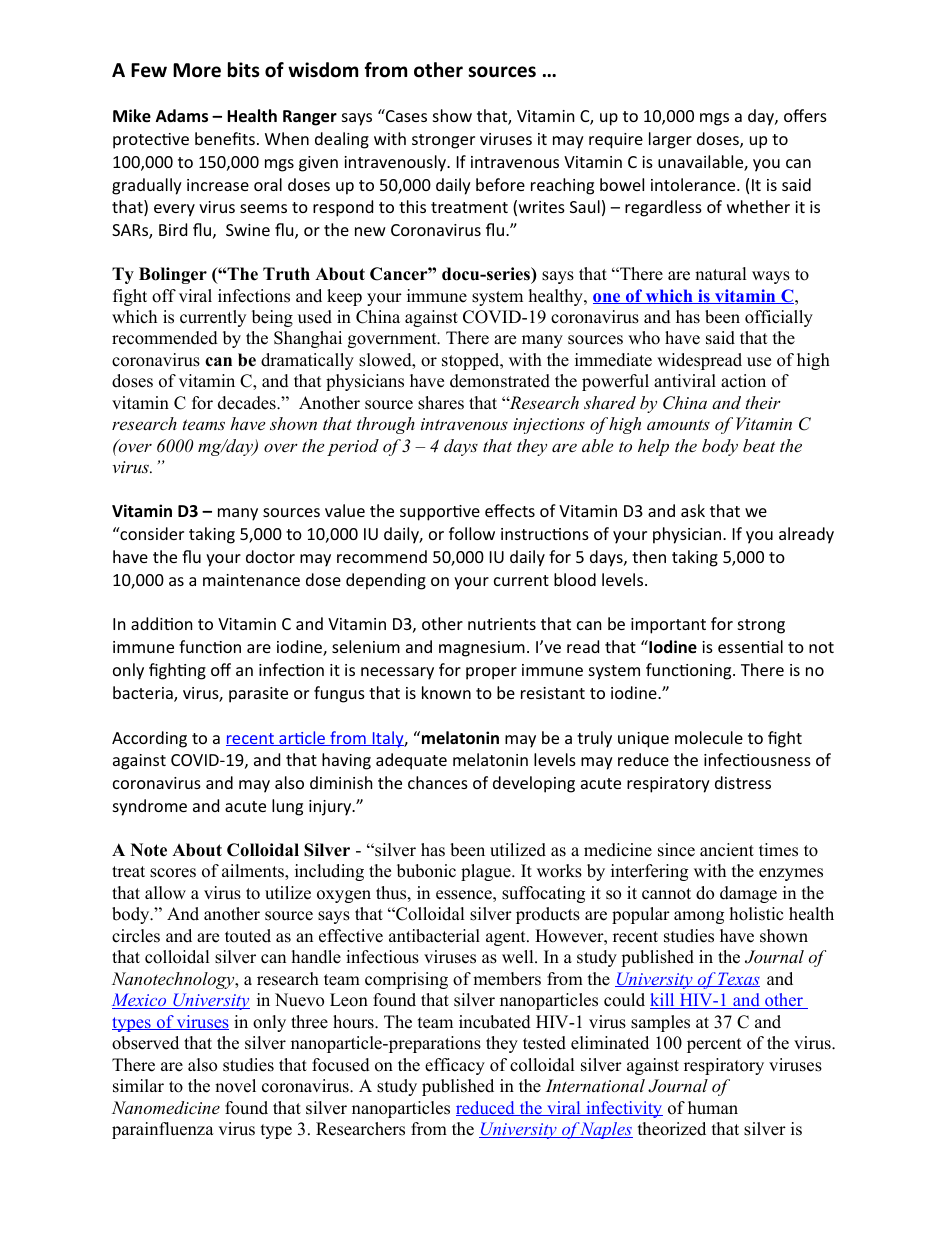  I want to click on scores, so click(173, 873).
